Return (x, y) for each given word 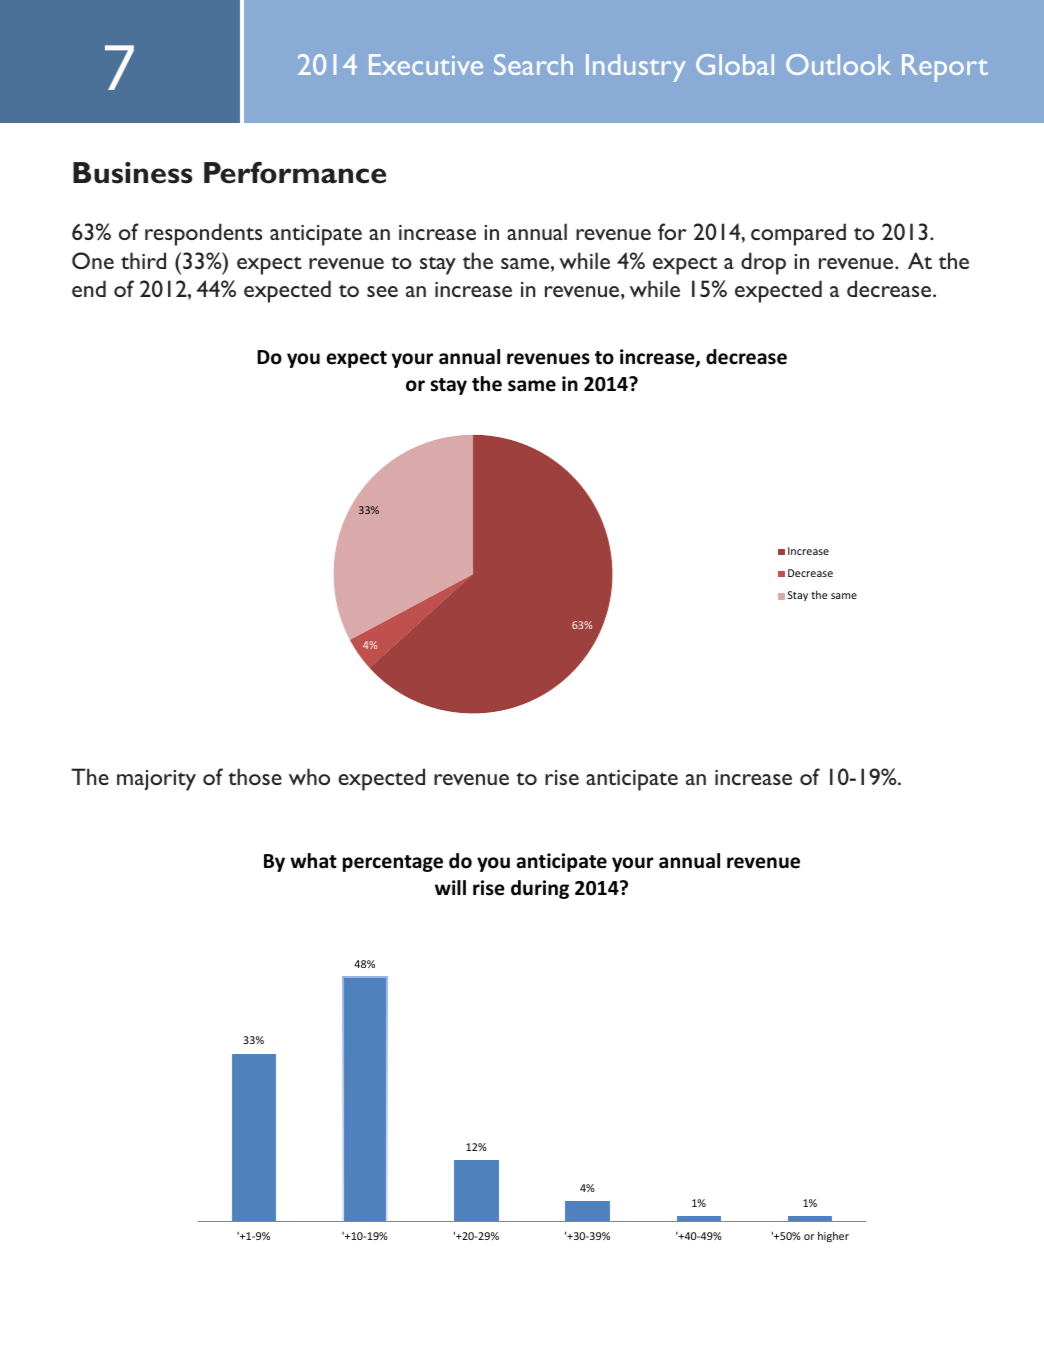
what (313, 861)
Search (533, 64)
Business (133, 173)
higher (833, 1236)
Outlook (838, 64)
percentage (393, 863)
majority (156, 780)
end (89, 288)
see (382, 291)
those (255, 776)
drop (763, 263)
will (450, 887)
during (540, 889)
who (309, 776)
